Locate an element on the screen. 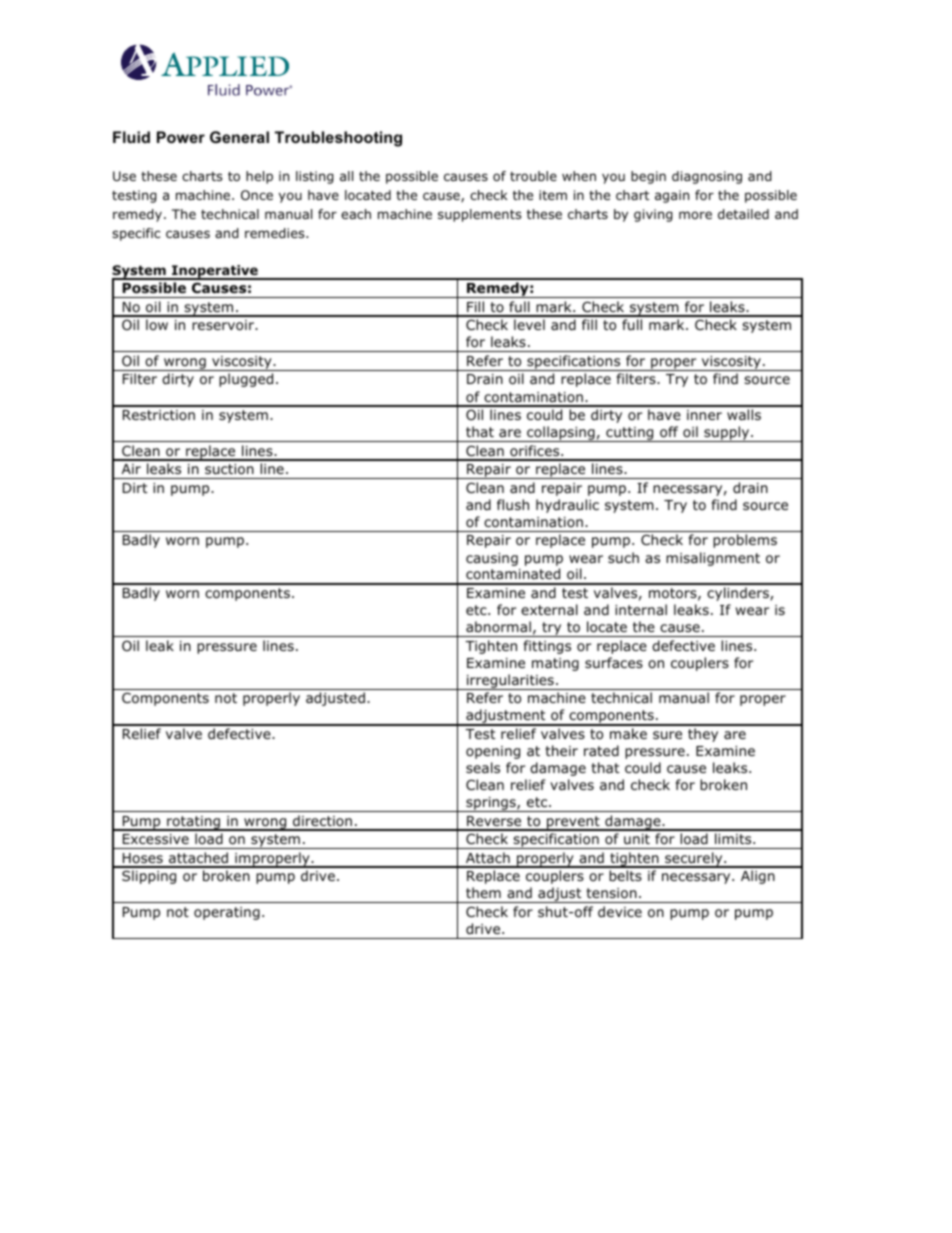  such is located at coordinates (623, 557).
